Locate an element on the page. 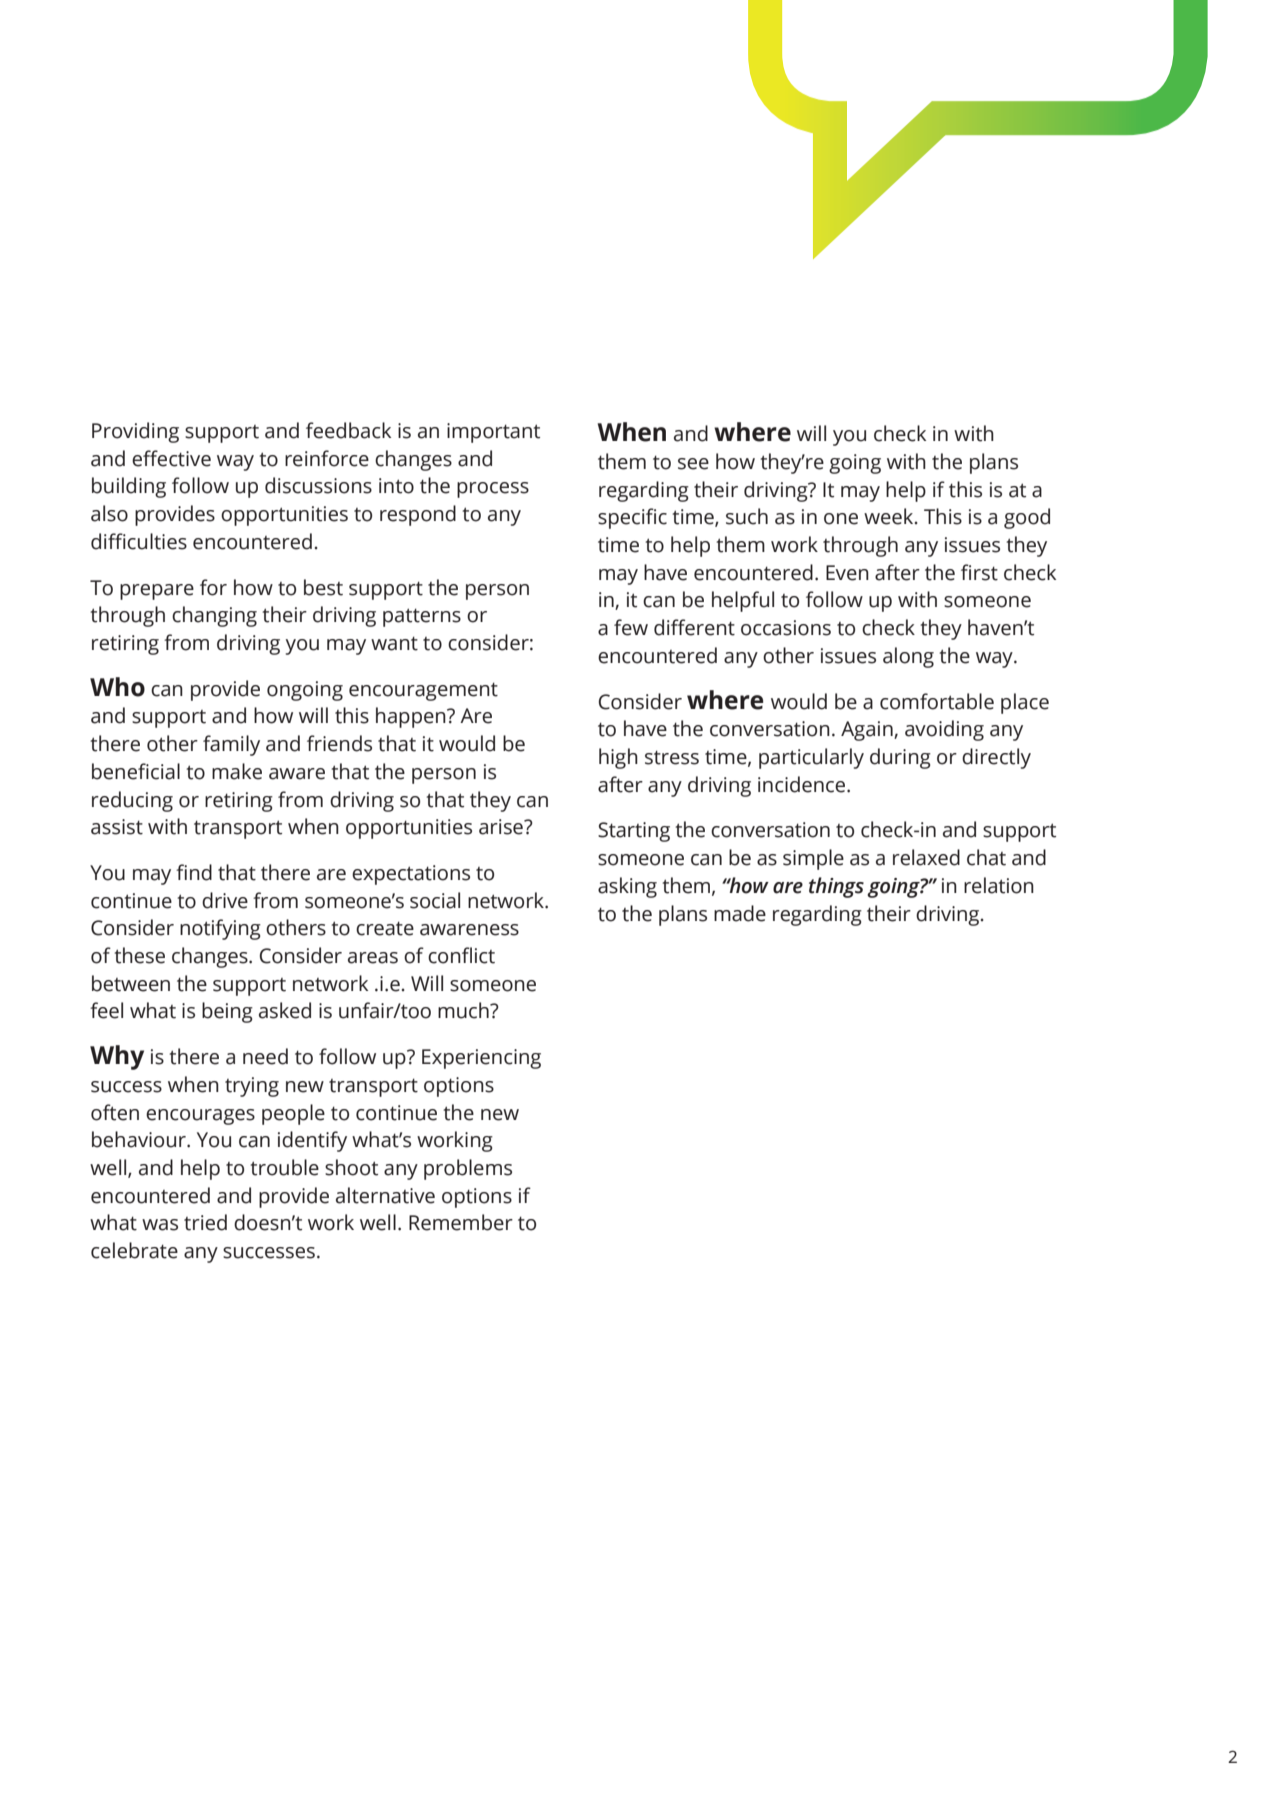 This page has height=1793, width=1268. week is located at coordinates (890, 516).
